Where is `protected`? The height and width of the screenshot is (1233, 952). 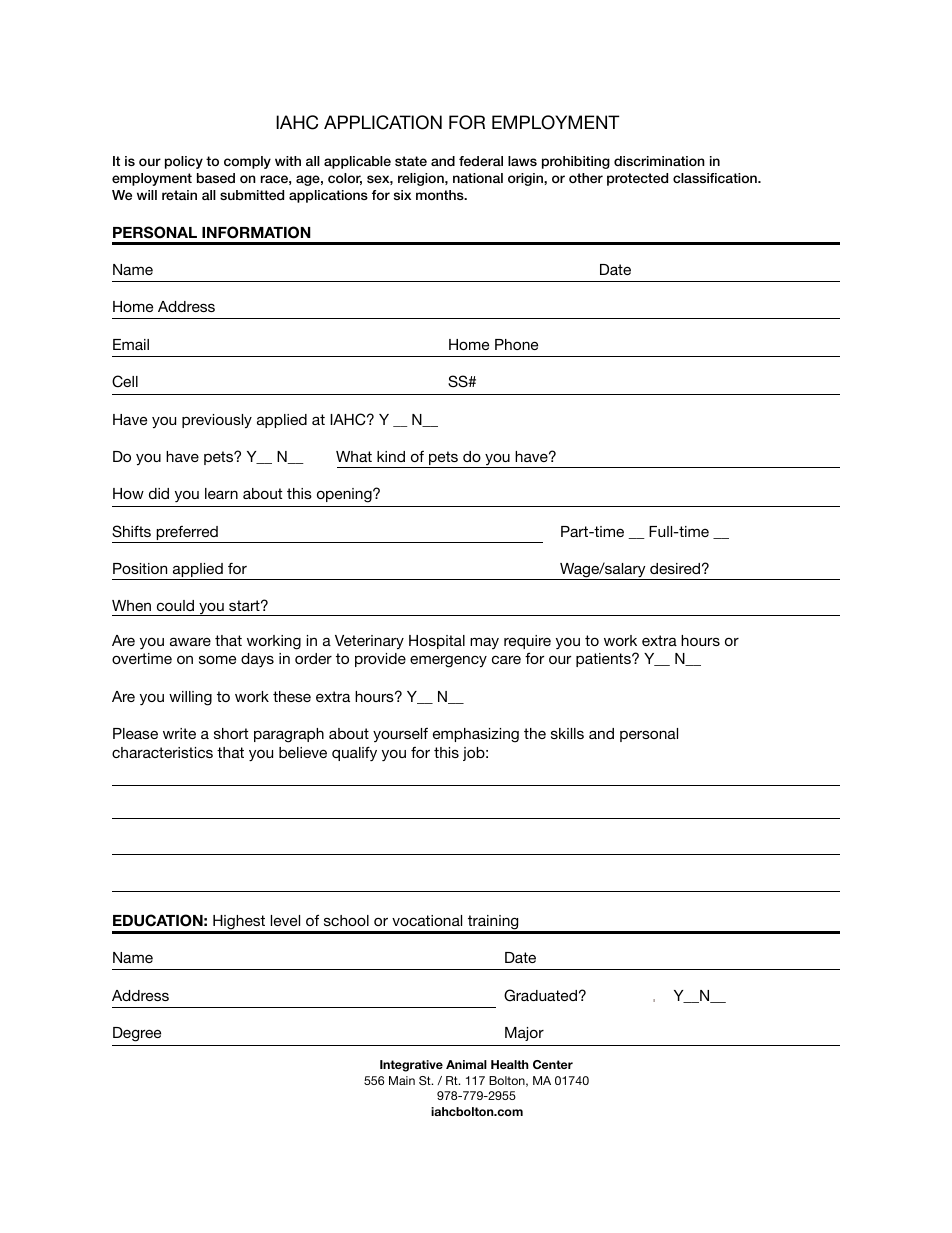
protected is located at coordinates (637, 179).
